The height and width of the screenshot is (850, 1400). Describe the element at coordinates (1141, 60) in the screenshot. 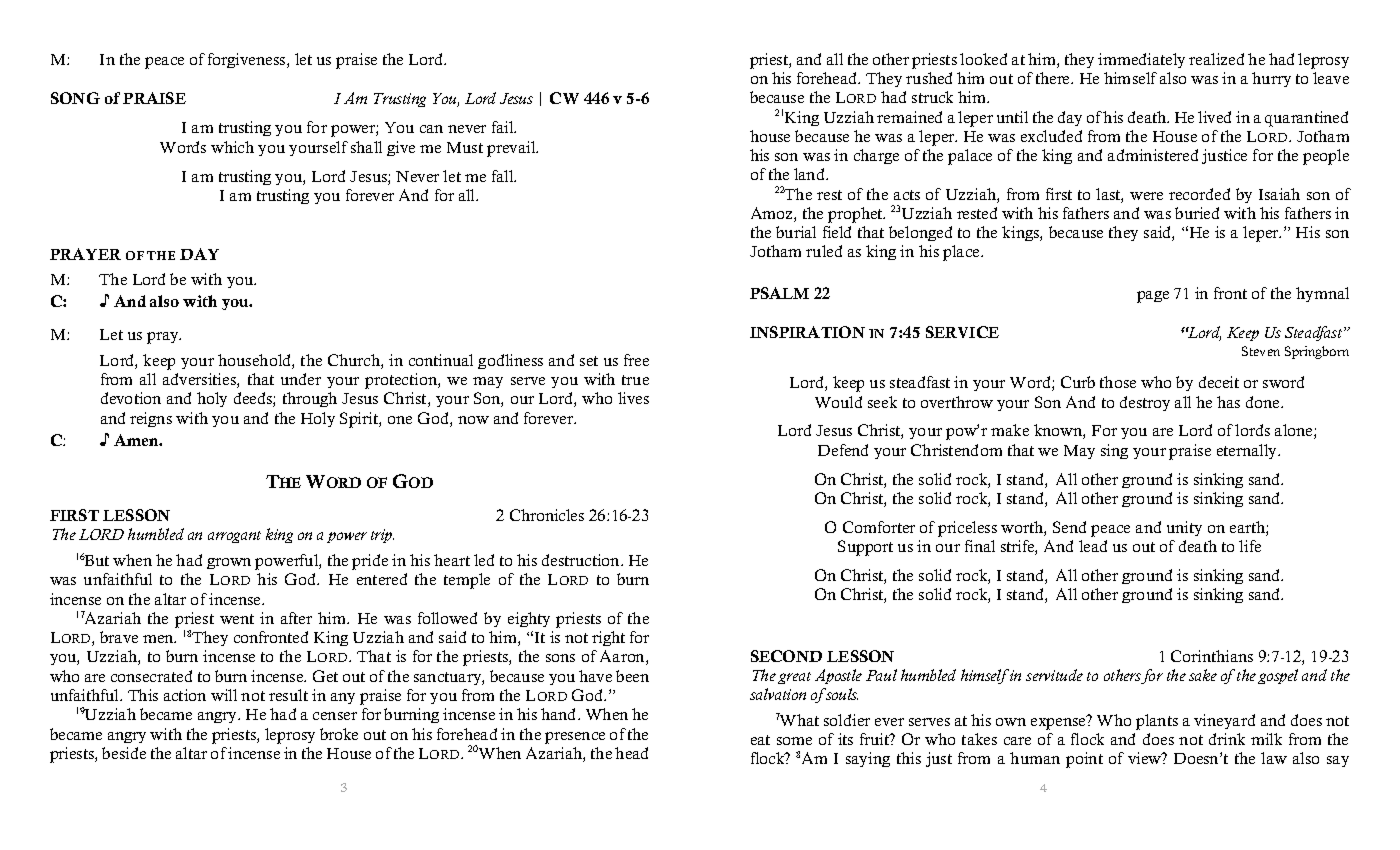

I see `immediately` at that location.
